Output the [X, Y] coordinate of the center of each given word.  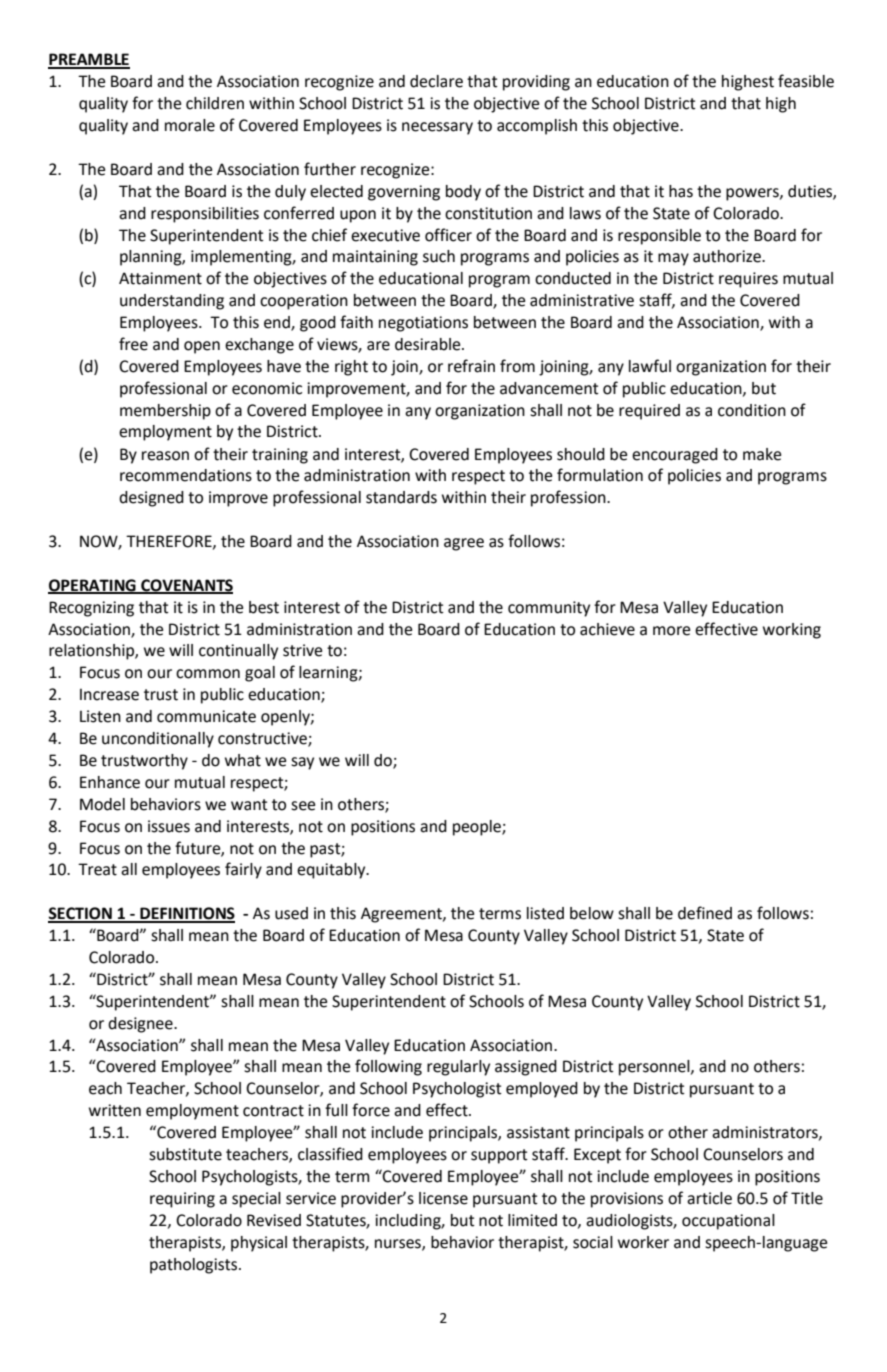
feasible [806, 81]
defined [705, 913]
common [208, 674]
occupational [728, 1222]
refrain [471, 366]
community [549, 609]
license [443, 1198]
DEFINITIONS [186, 914]
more [671, 631]
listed [545, 913]
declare [436, 81]
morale [190, 125]
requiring [182, 1200]
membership [165, 412]
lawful [650, 366]
